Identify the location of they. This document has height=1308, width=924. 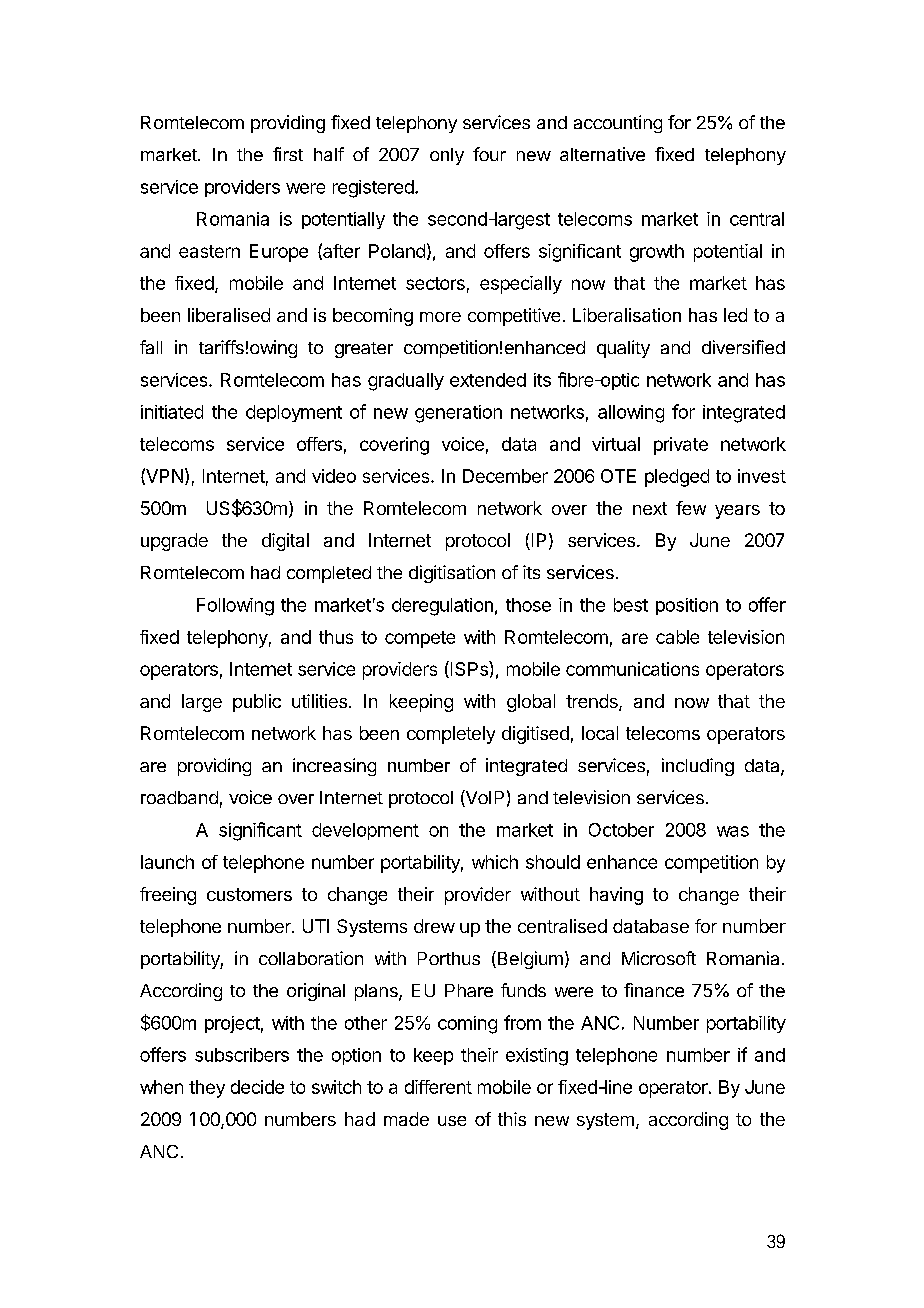
(207, 1089).
